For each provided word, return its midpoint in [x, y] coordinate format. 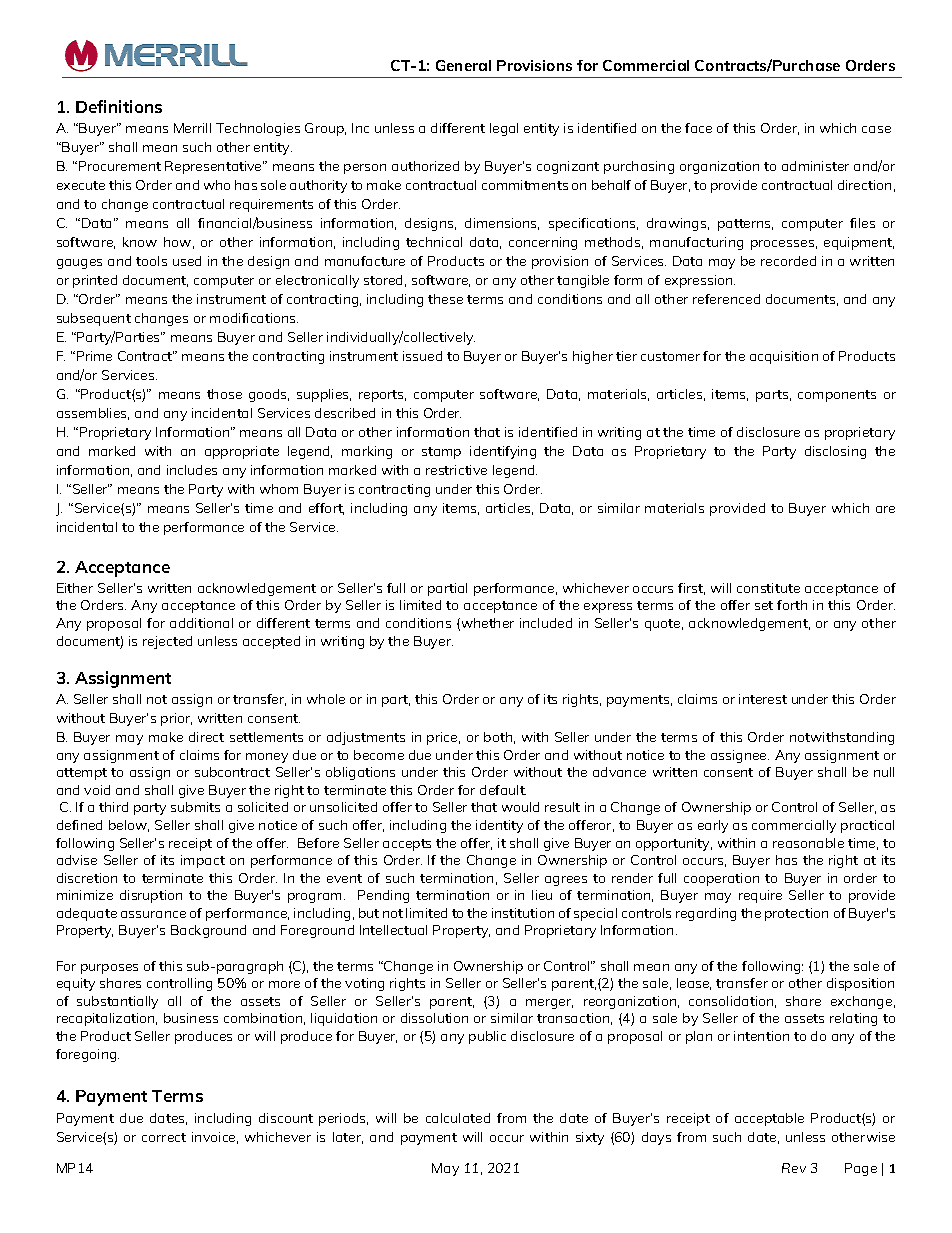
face [698, 128]
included [546, 623]
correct [164, 1137]
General [463, 65]
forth [792, 605]
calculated [458, 1118]
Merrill [192, 128]
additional [201, 623]
